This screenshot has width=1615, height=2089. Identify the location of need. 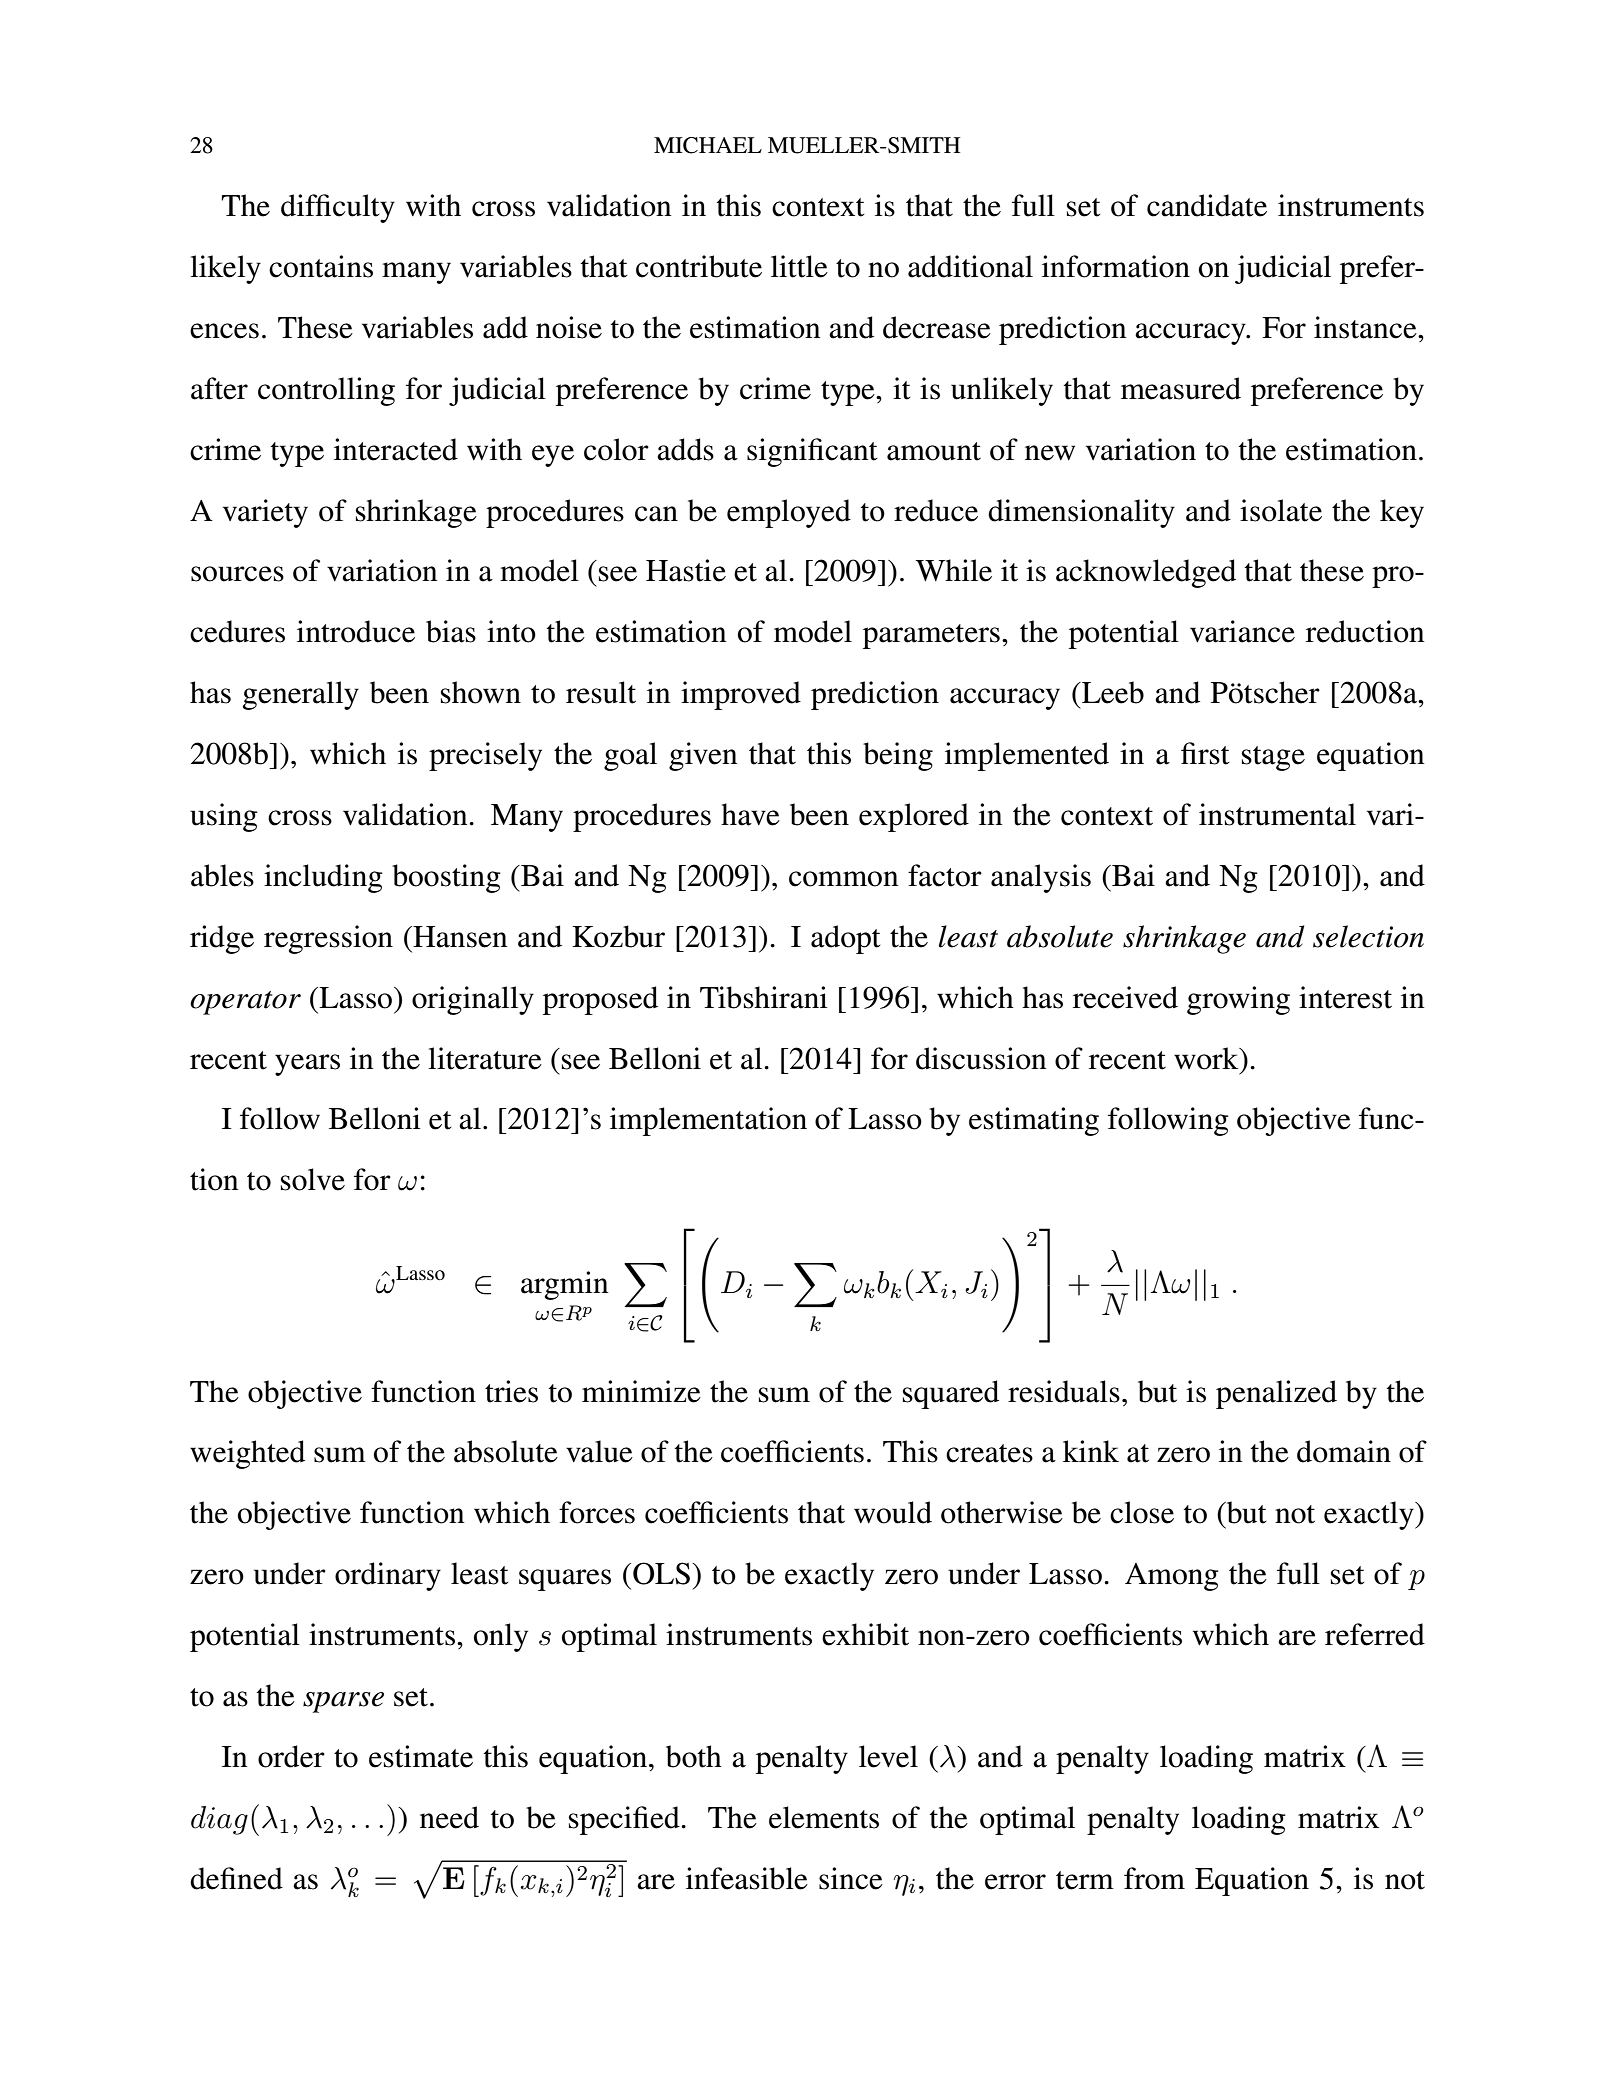
(449, 1817).
